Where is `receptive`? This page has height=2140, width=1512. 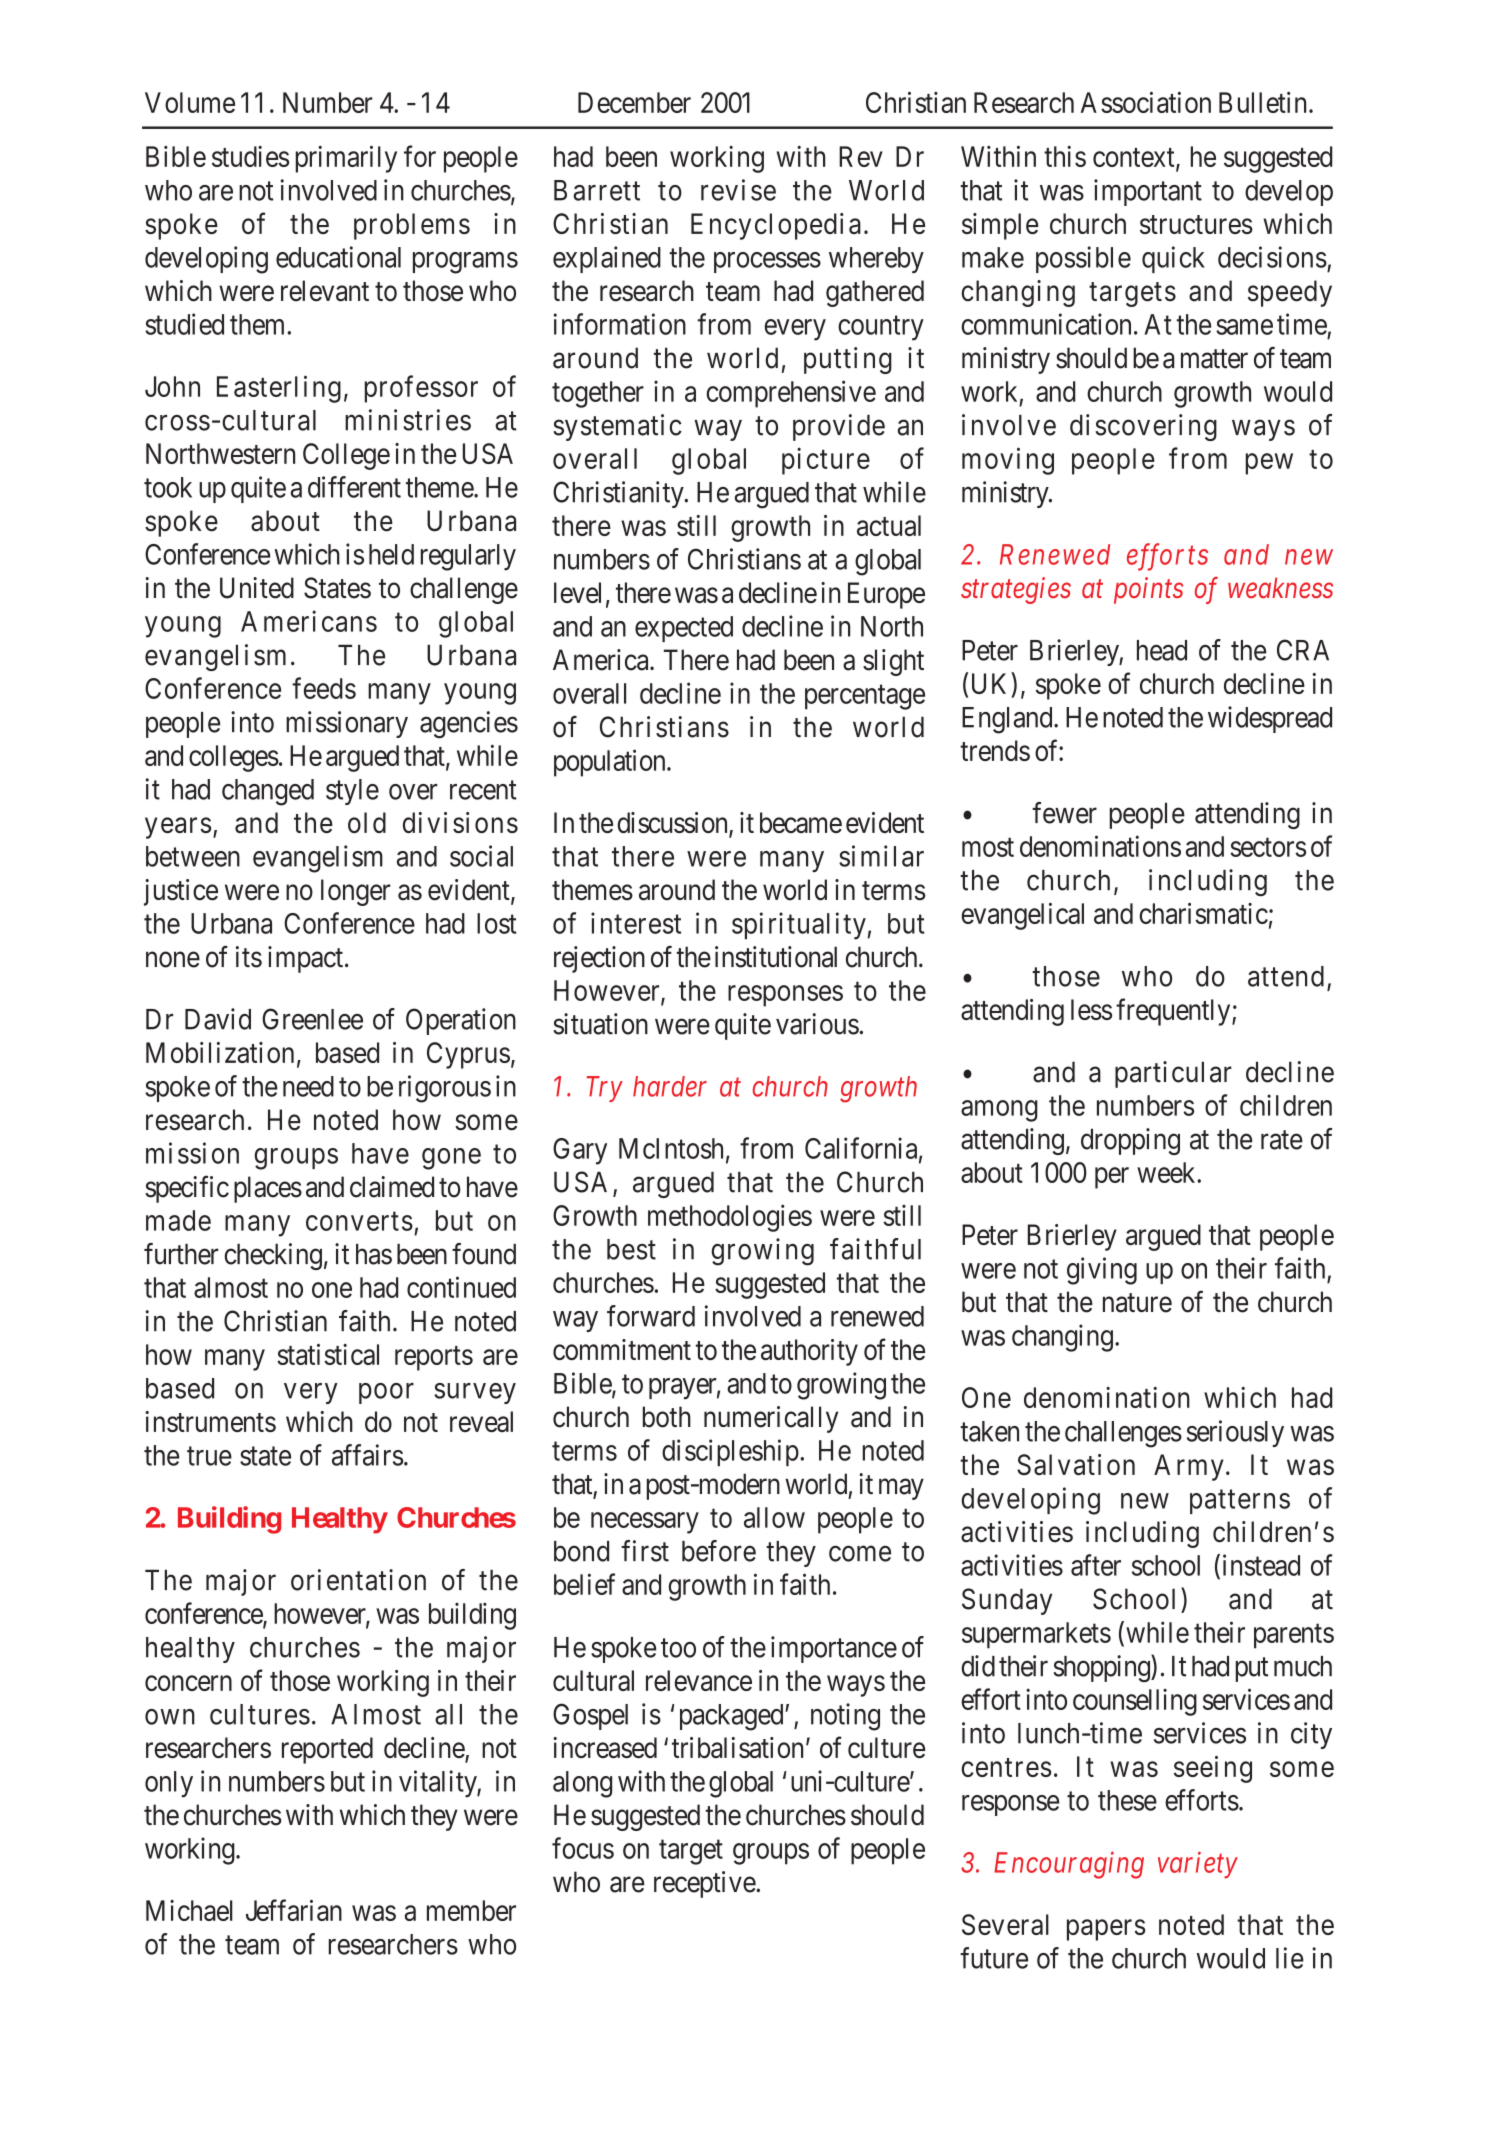 receptive is located at coordinates (705, 1884).
